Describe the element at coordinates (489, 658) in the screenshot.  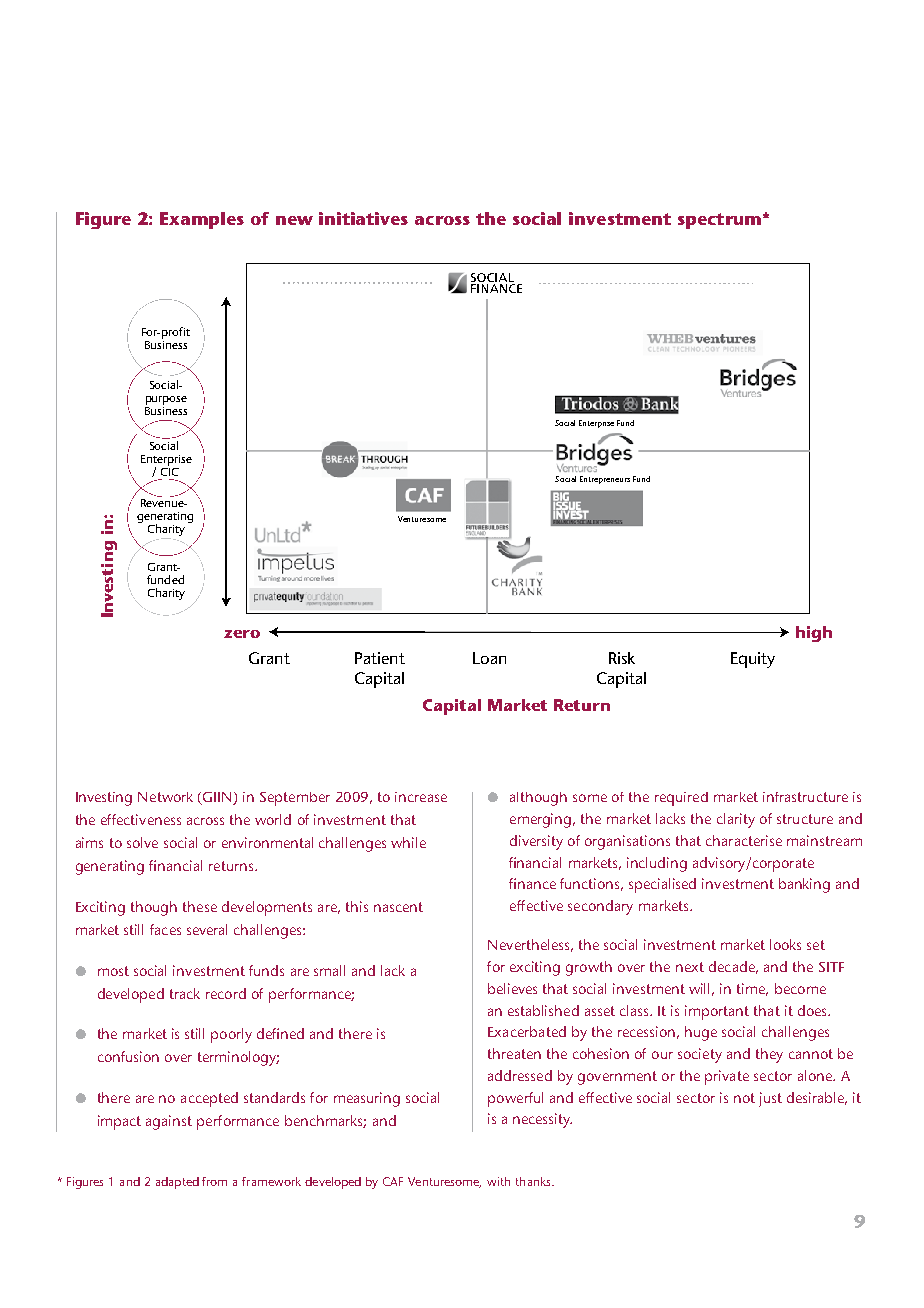
I see `Loan` at that location.
